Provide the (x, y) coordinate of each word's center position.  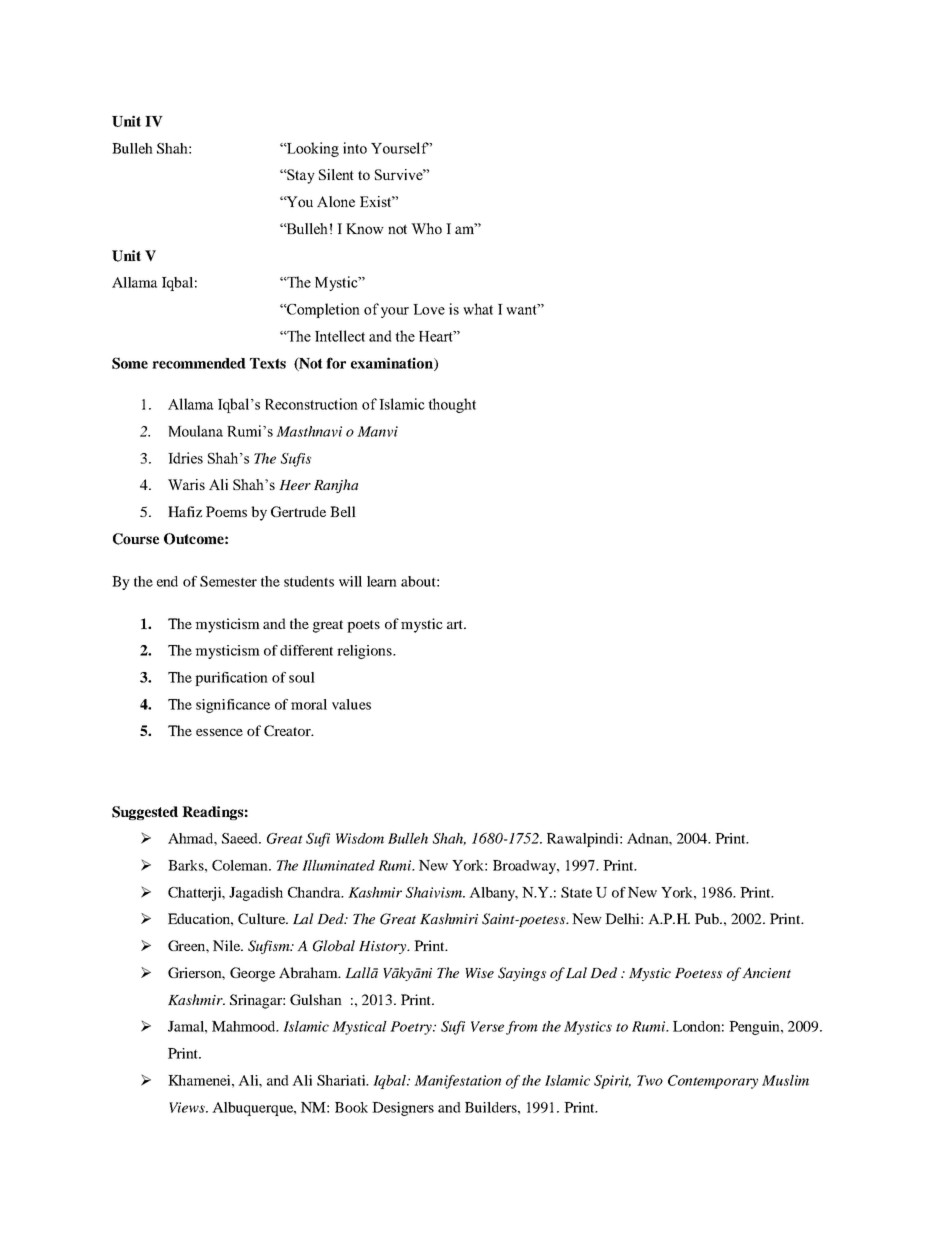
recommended (199, 363)
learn (382, 581)
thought (452, 405)
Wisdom (360, 838)
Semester (228, 581)
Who (426, 228)
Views (188, 1107)
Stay (301, 176)
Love (429, 309)
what (478, 309)
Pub (708, 918)
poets (363, 626)
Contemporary (713, 1082)
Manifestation (457, 1082)
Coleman (241, 865)
